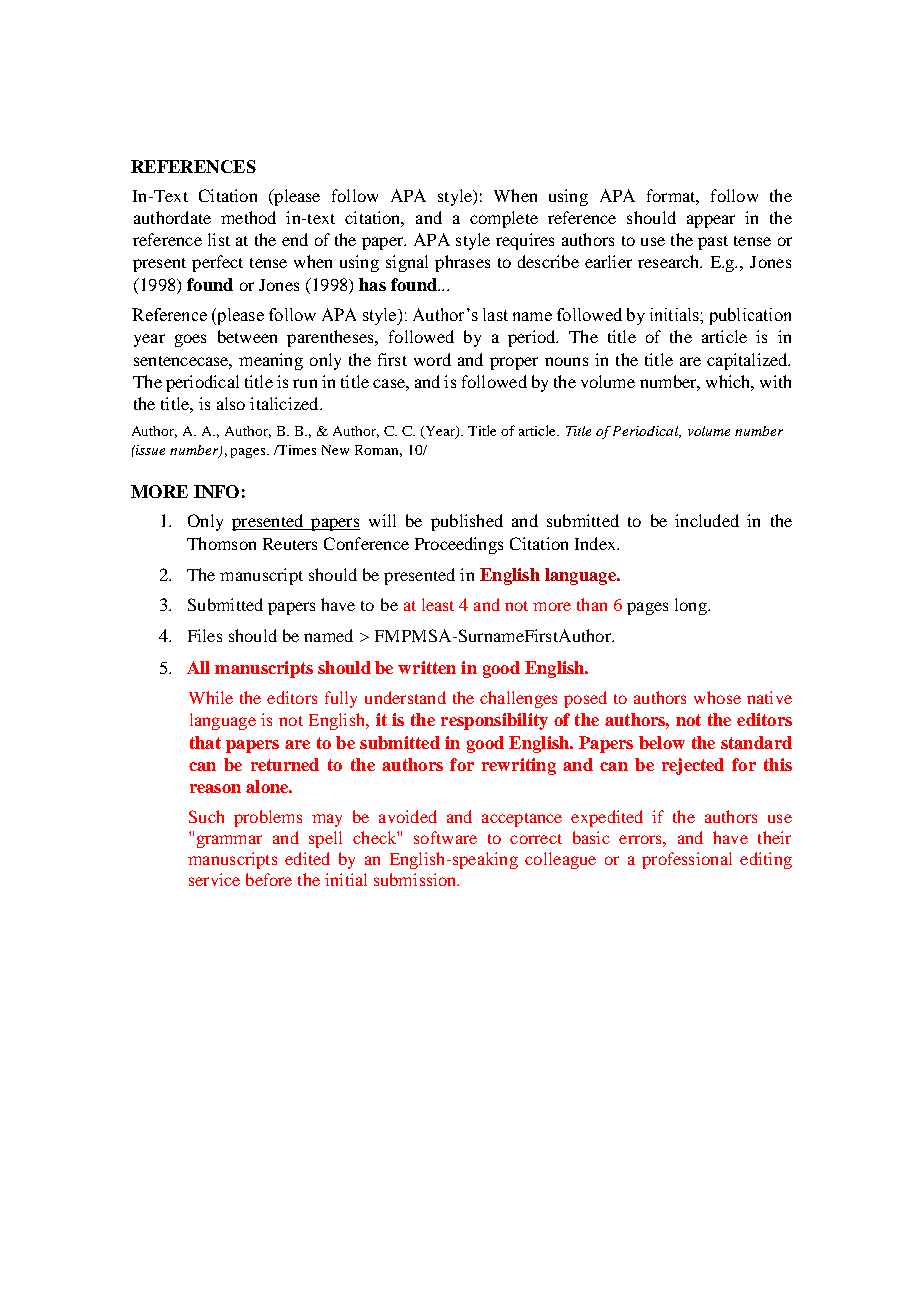 This document has height=1308, width=924. Describe the element at coordinates (290, 544) in the document. I see `Reuters` at that location.
